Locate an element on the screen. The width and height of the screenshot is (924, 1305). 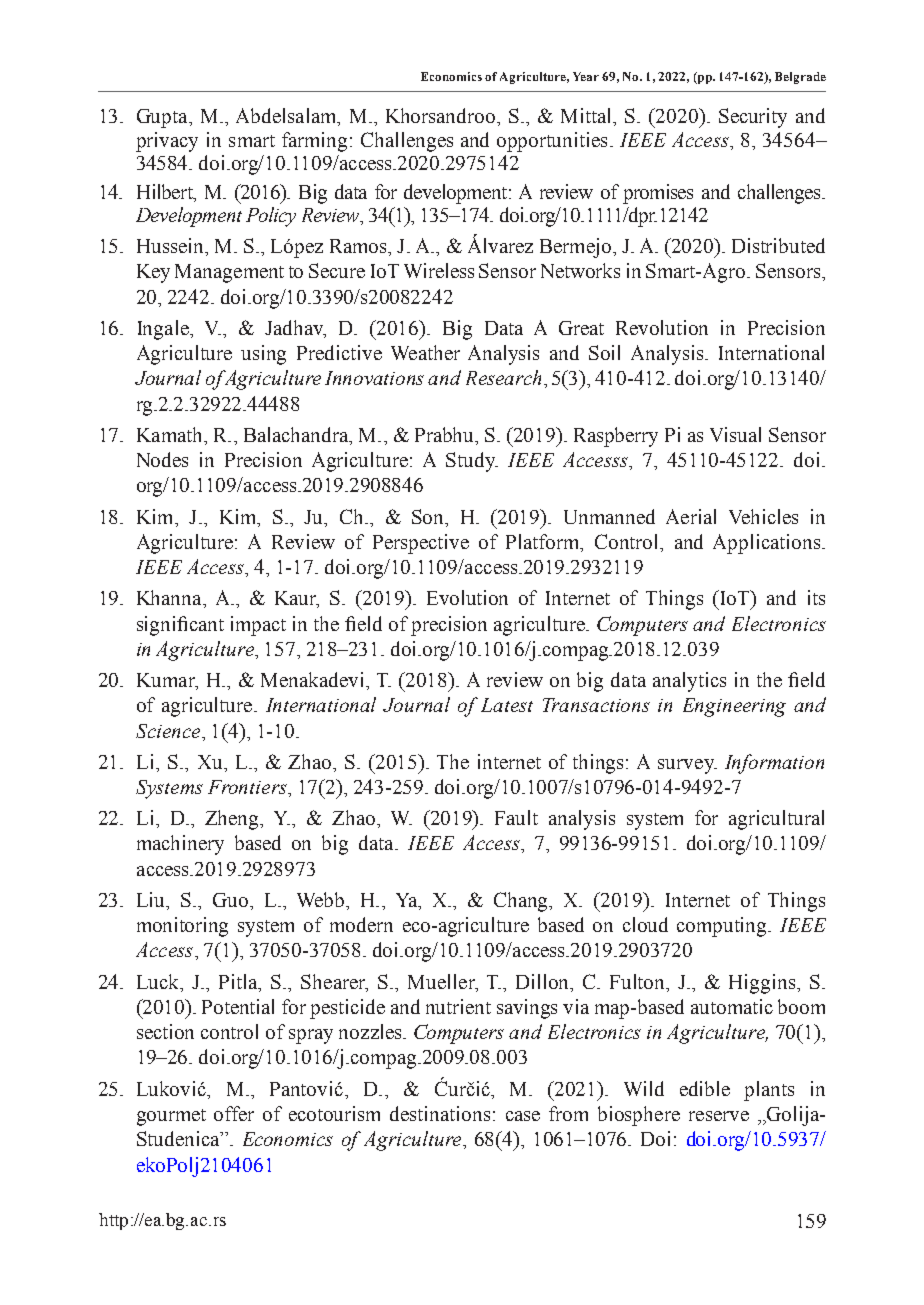
Platform is located at coordinates (544, 543).
